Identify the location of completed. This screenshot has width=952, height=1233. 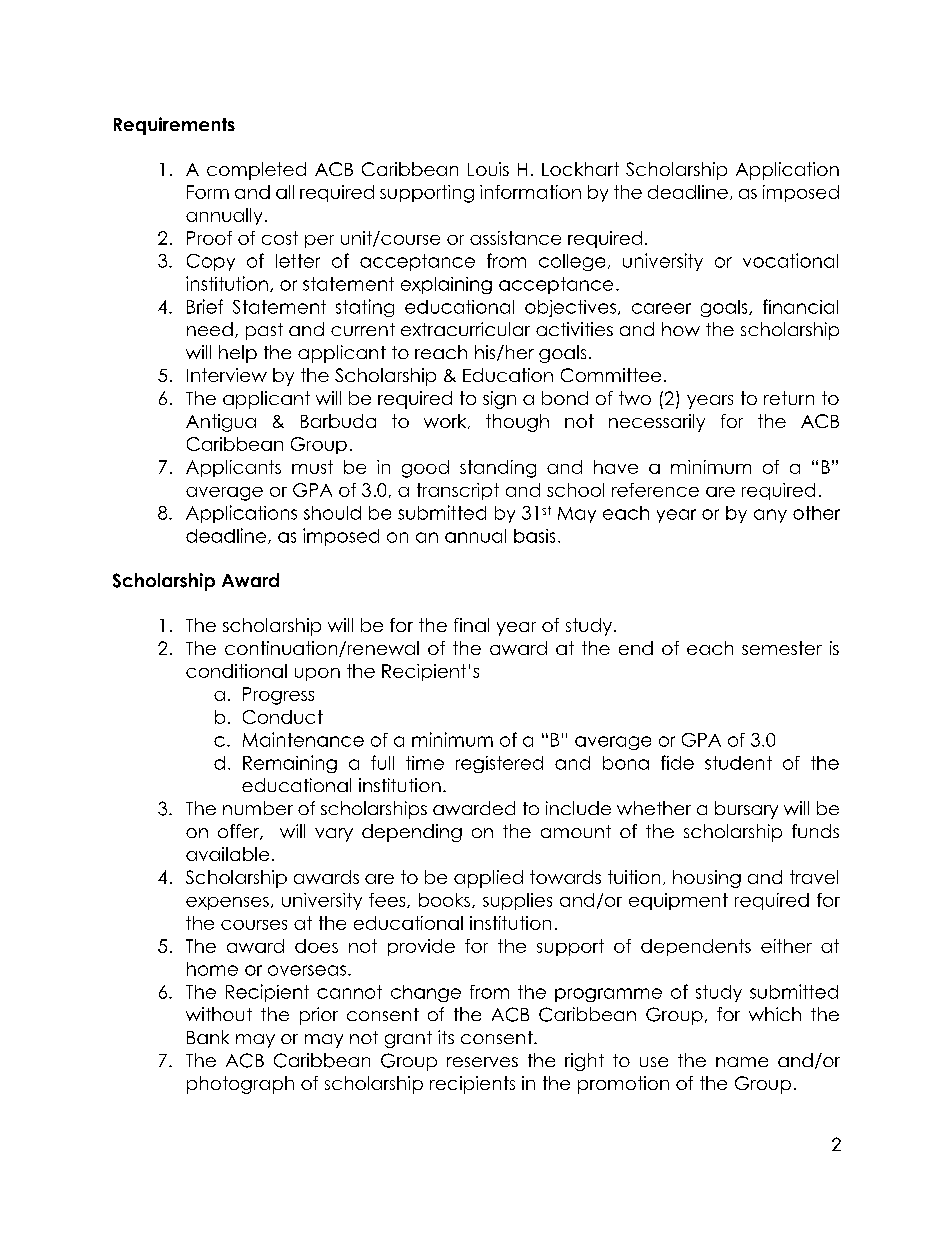
(256, 171).
